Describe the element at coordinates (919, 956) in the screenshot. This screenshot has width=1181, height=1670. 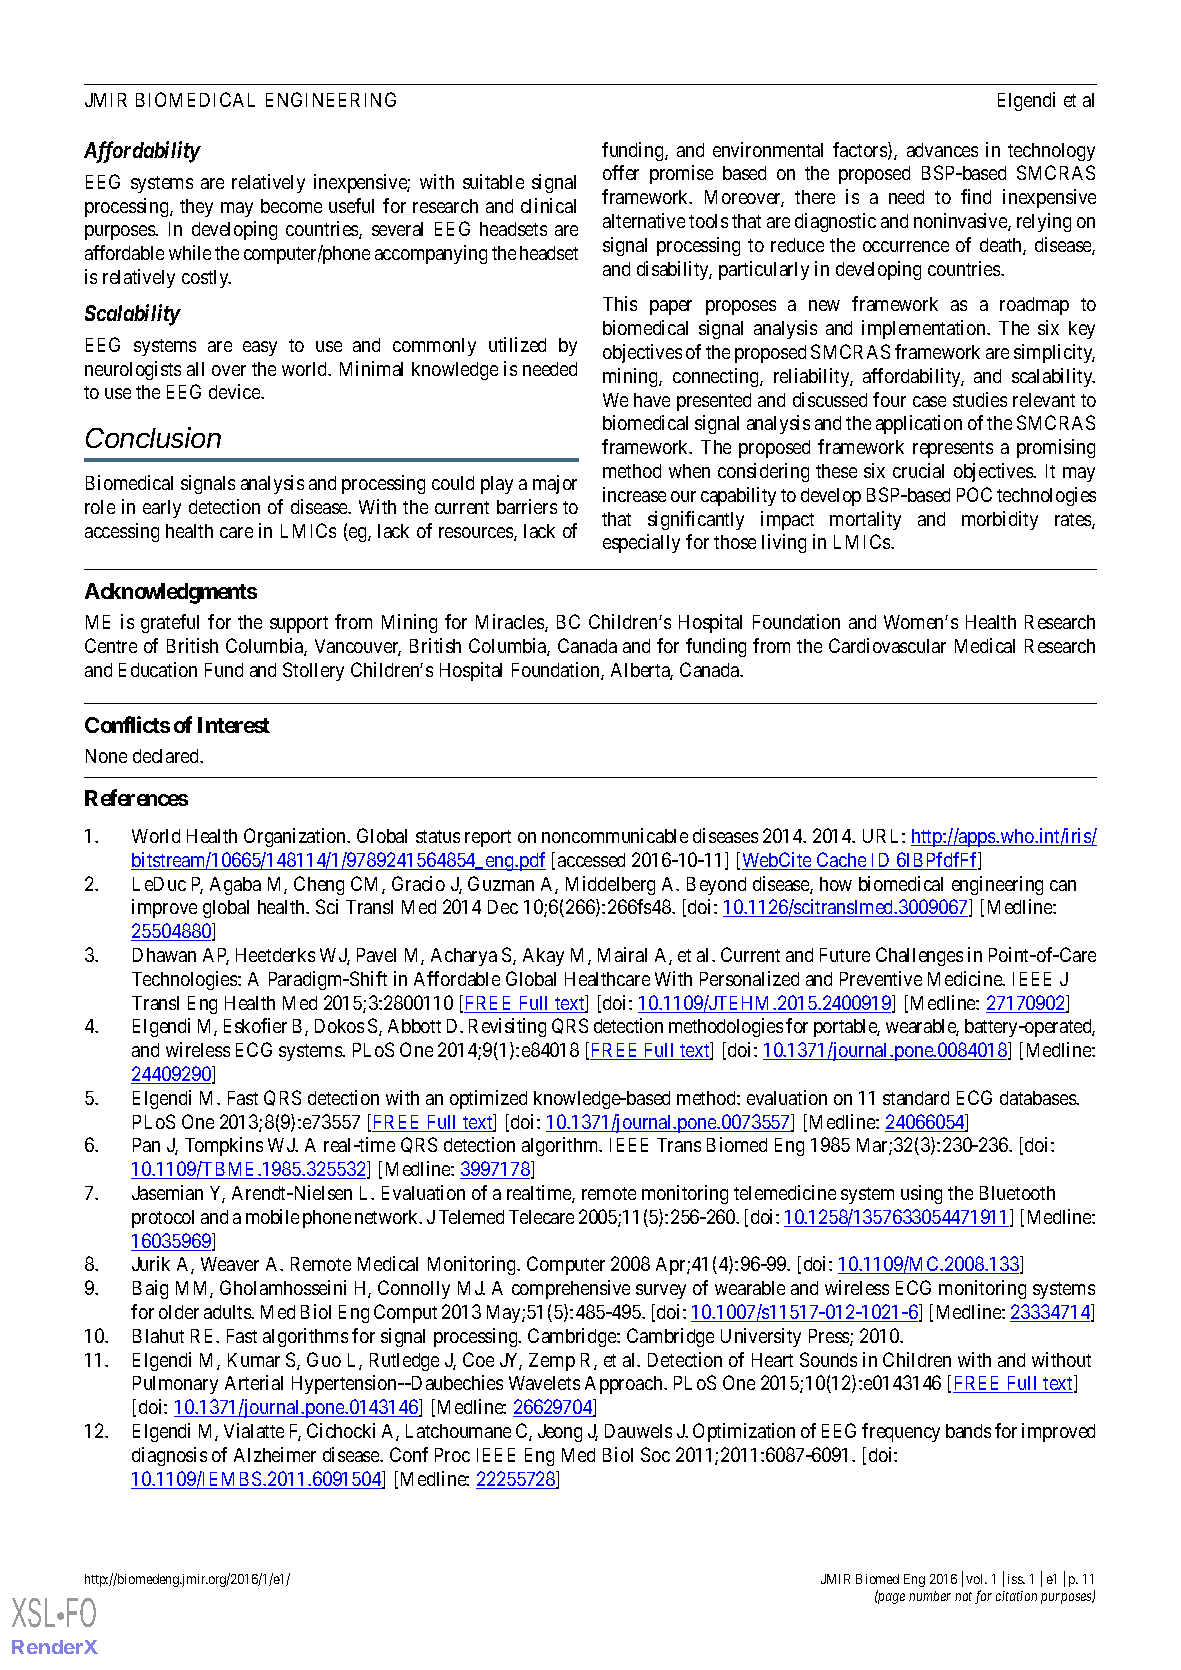
I see `Challenges` at that location.
